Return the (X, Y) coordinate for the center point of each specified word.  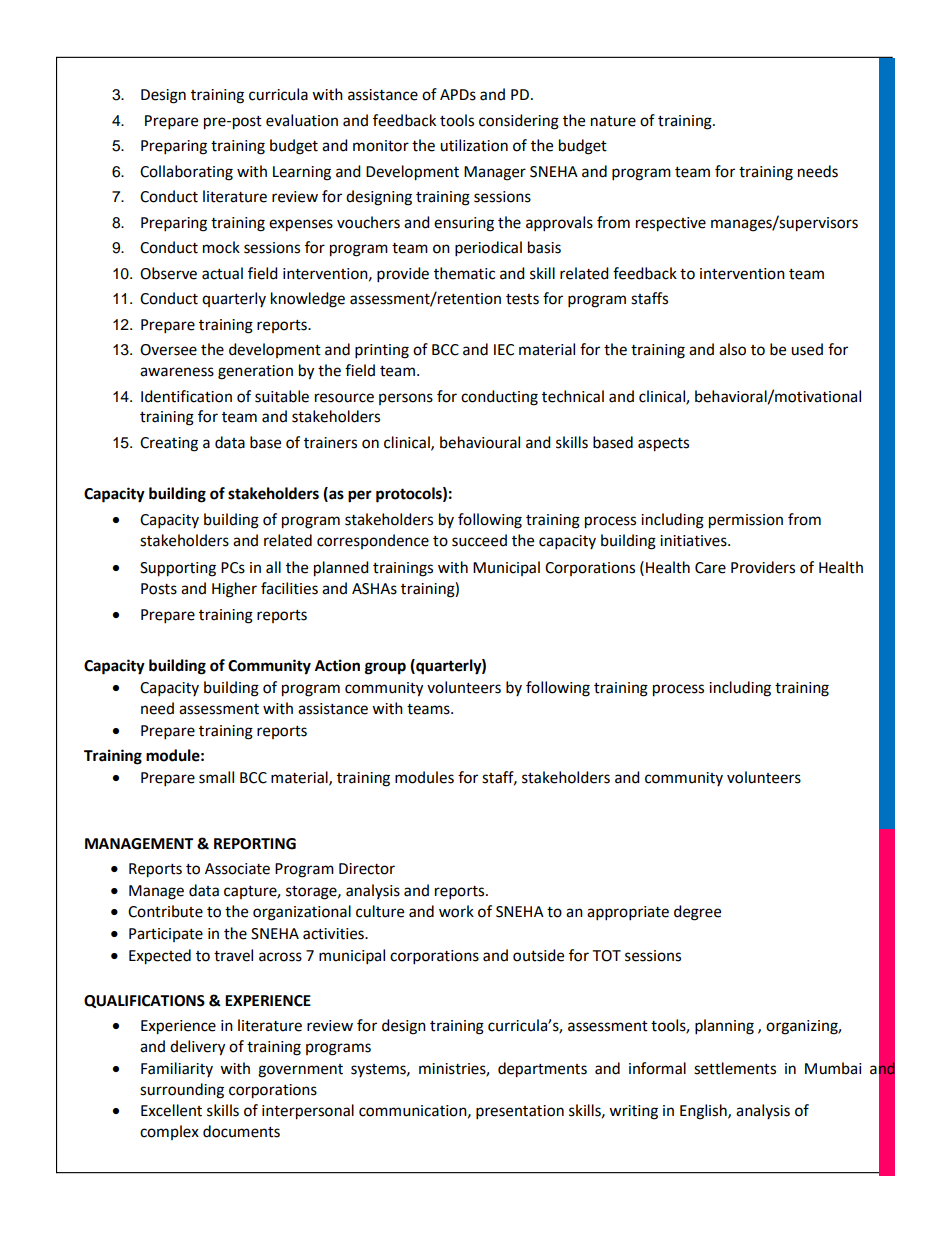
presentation (520, 1112)
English (704, 1112)
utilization (474, 145)
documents (241, 1131)
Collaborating (186, 173)
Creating (169, 444)
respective (671, 224)
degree (697, 913)
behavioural (480, 442)
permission (746, 521)
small (216, 777)
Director (367, 869)
